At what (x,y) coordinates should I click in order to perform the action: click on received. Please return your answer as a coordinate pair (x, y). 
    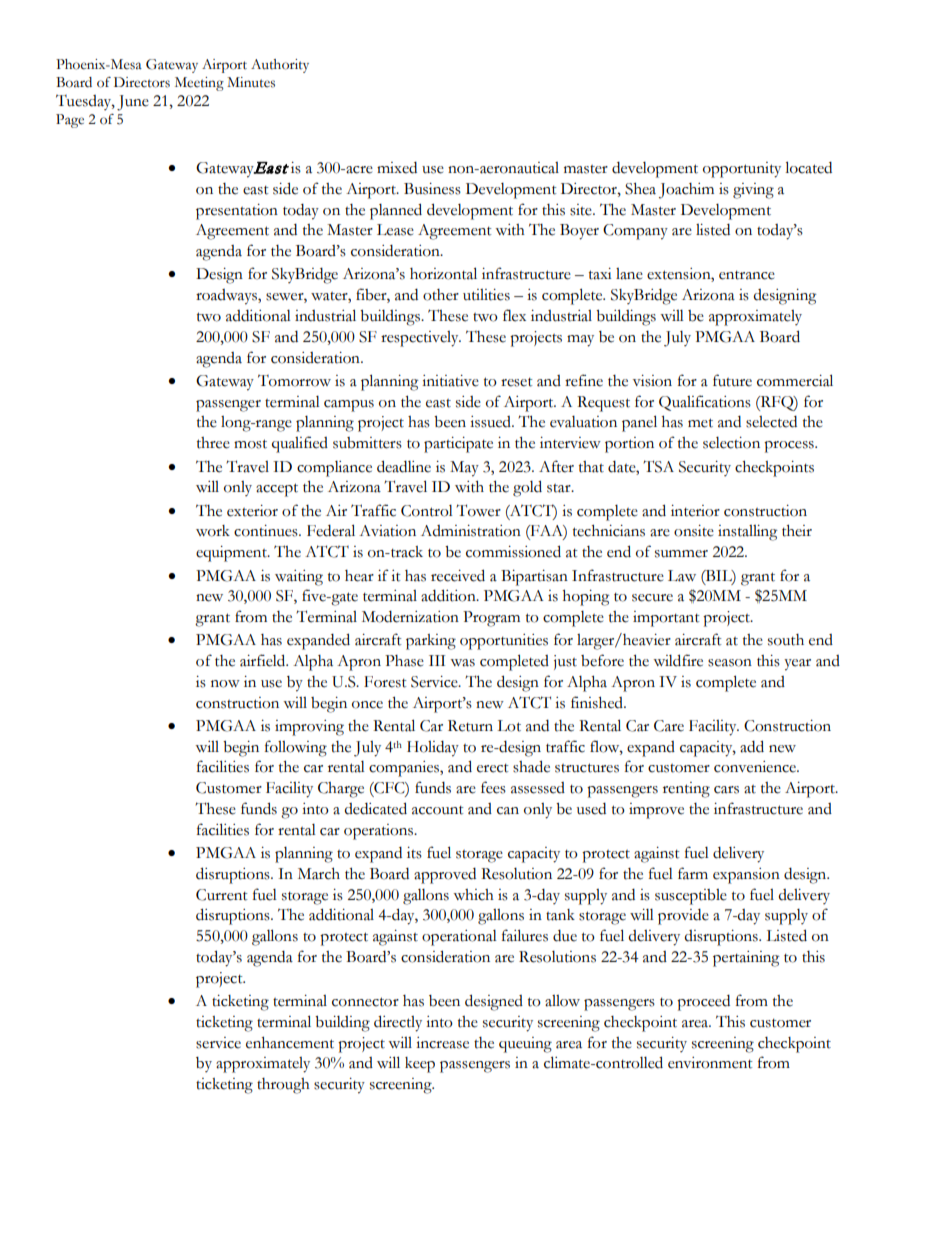
    Looking at the image, I should click on (458, 575).
